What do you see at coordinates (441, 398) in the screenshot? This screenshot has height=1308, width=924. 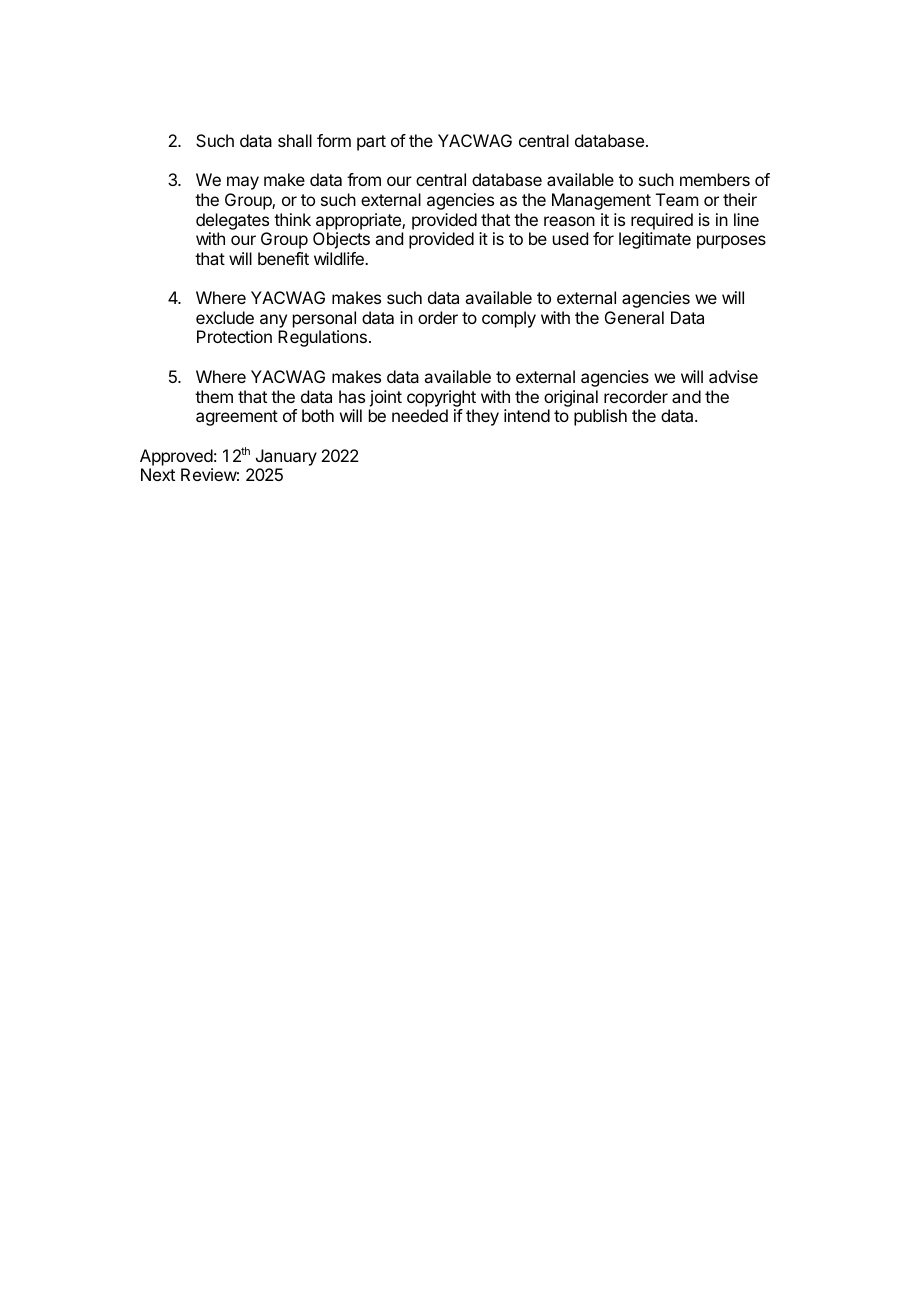 I see `copyright` at bounding box center [441, 398].
